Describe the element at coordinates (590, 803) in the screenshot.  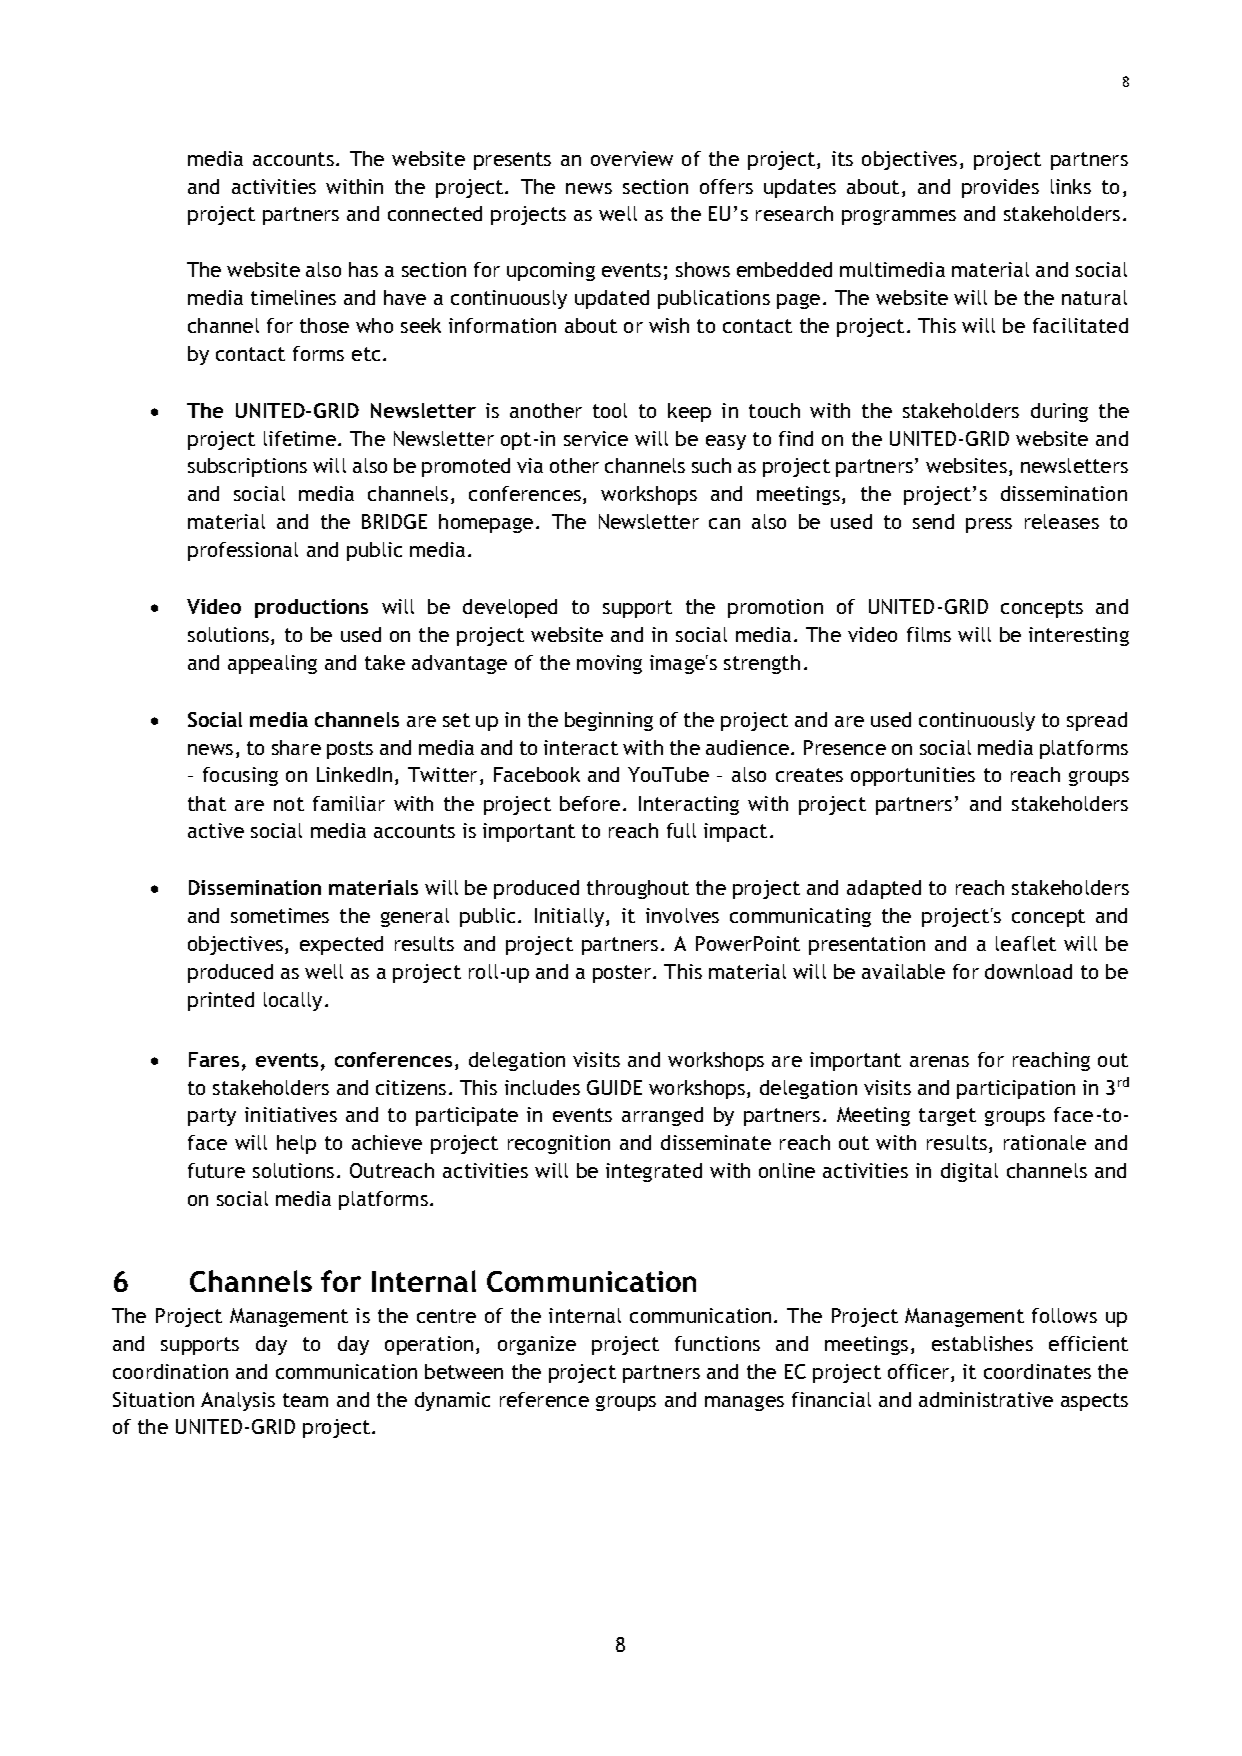
I see `before` at that location.
